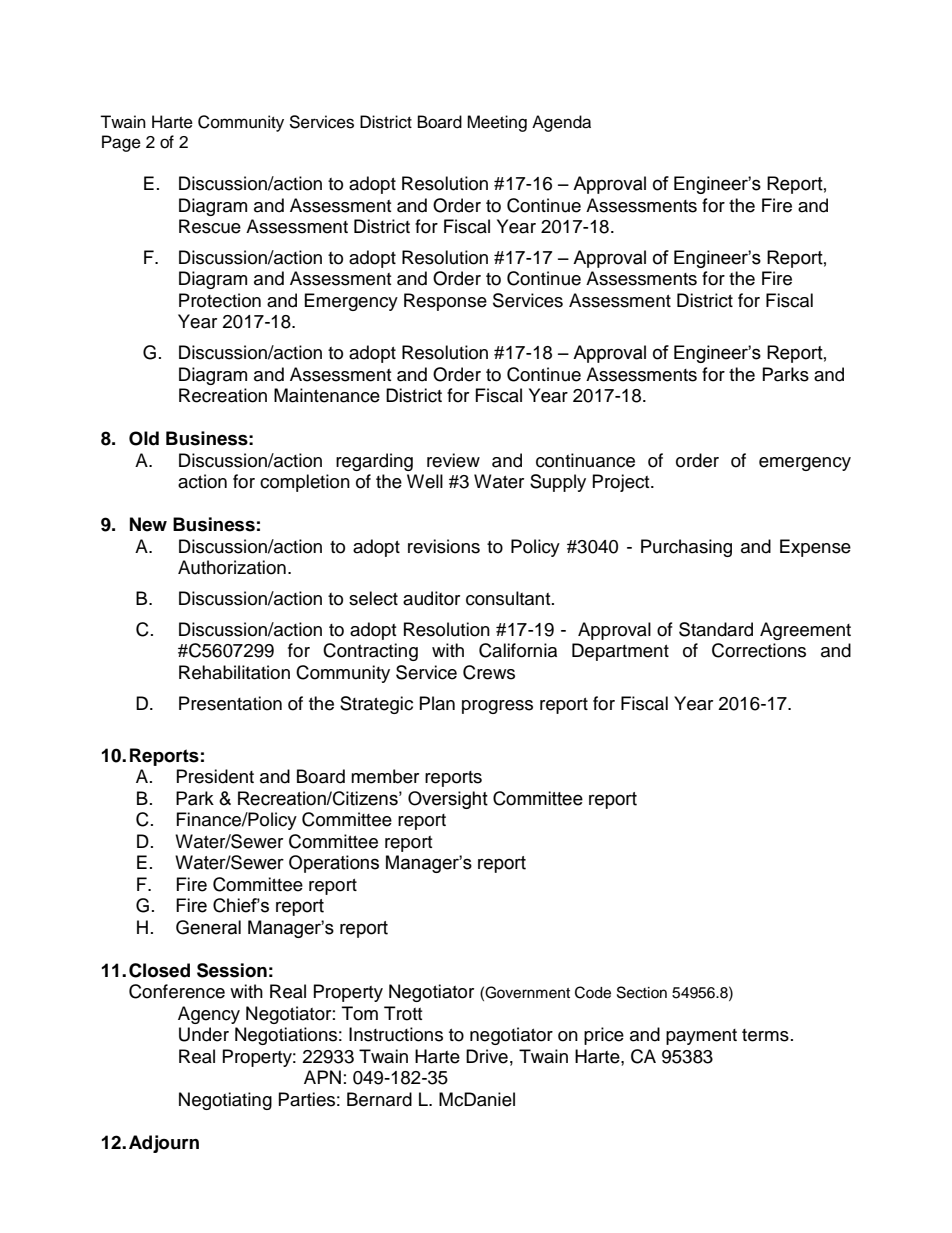 The height and width of the screenshot is (1233, 952). Describe the element at coordinates (121, 143) in the screenshot. I see `Page` at that location.
